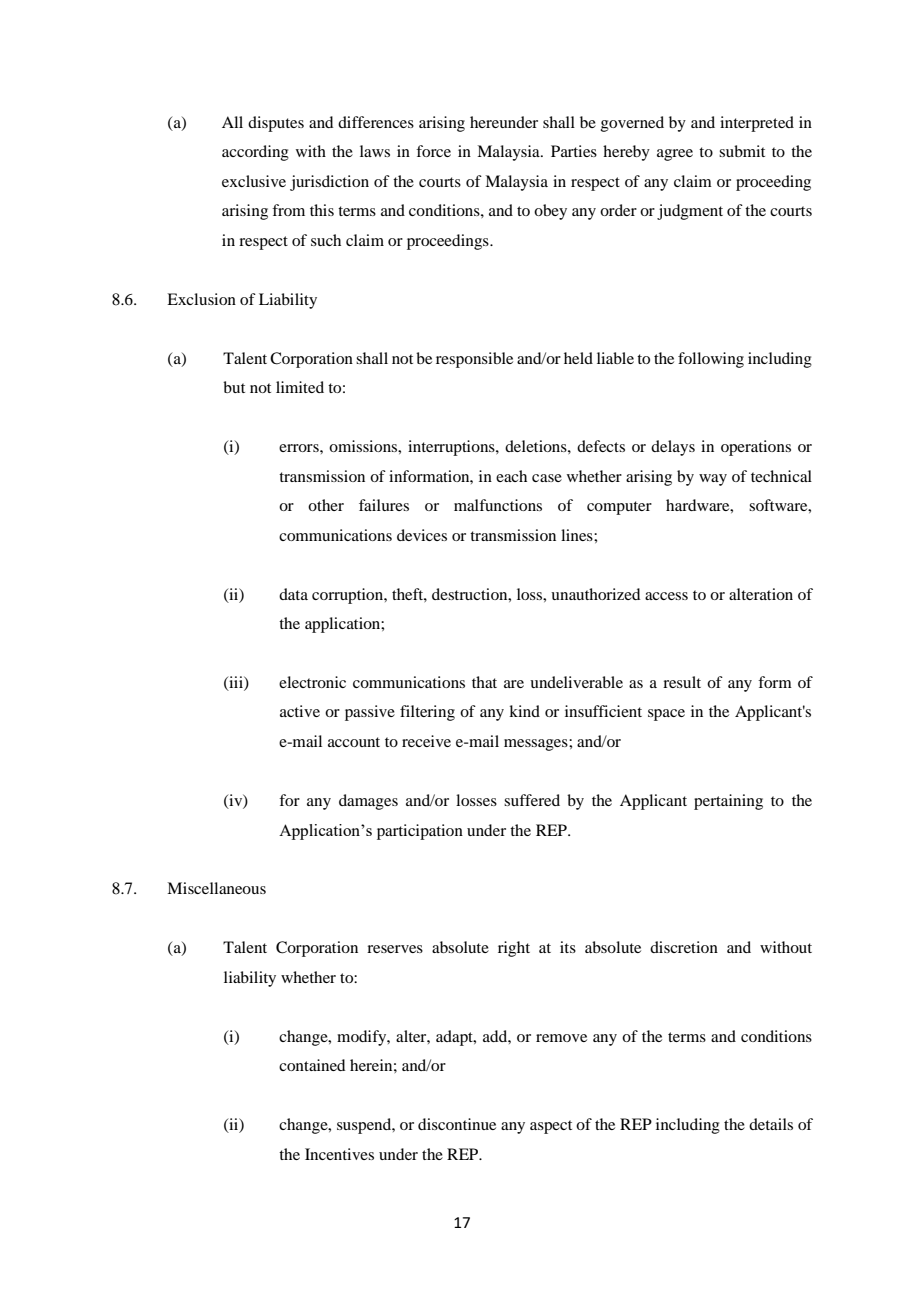 This page has height=1308, width=924. I want to click on right, so click(514, 949).
